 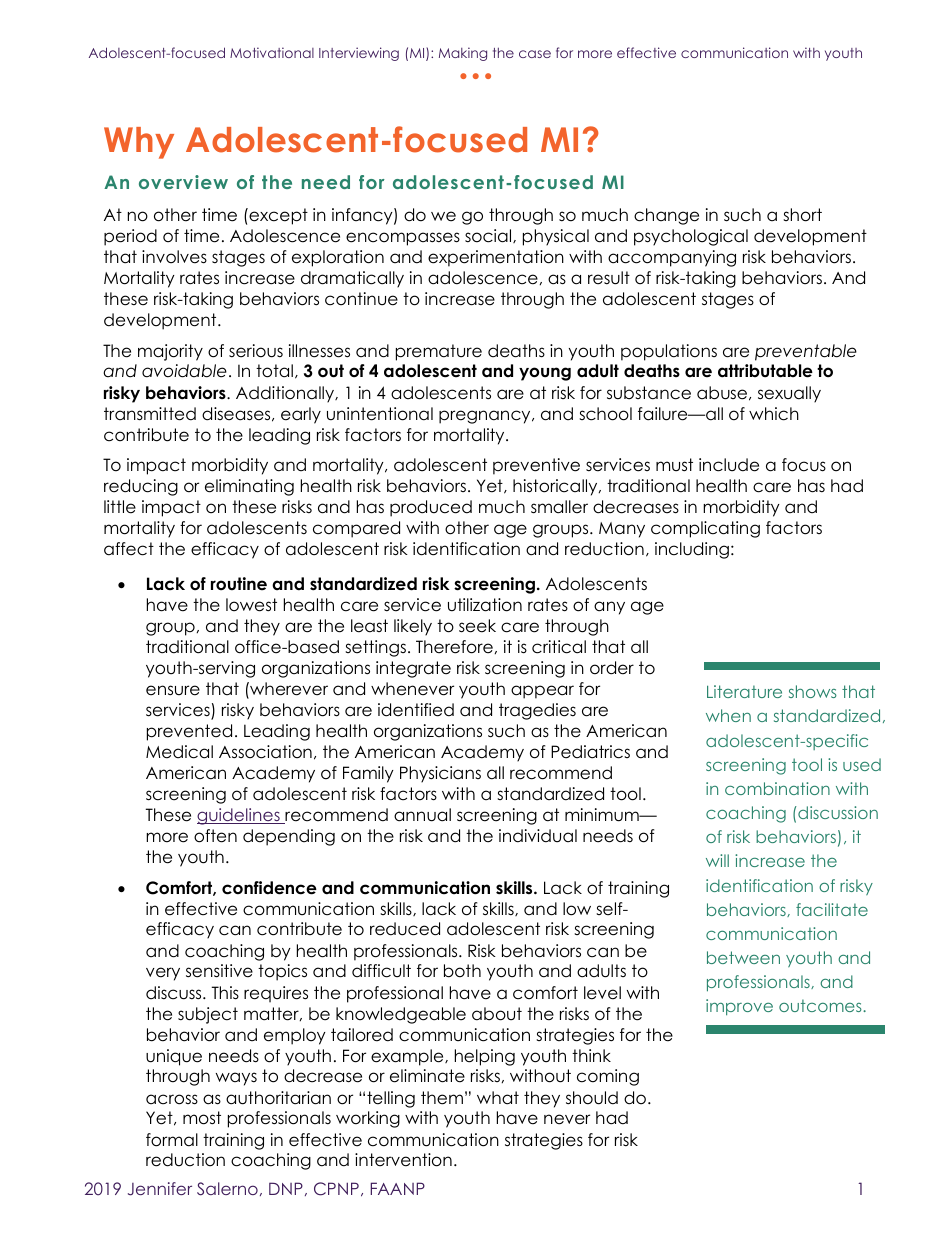 What do you see at coordinates (440, 774) in the page?
I see `Physicians` at bounding box center [440, 774].
